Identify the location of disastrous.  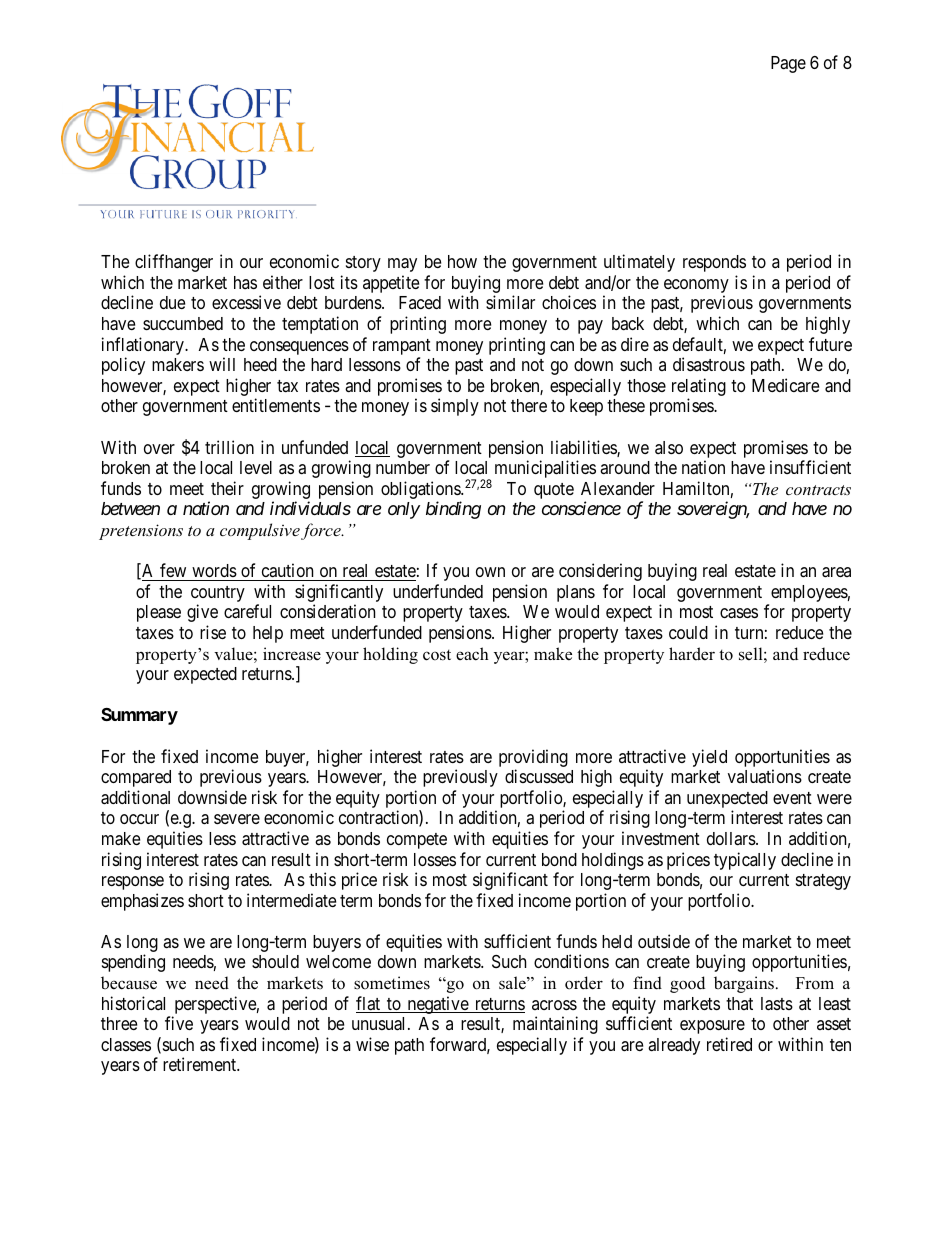
(709, 364).
